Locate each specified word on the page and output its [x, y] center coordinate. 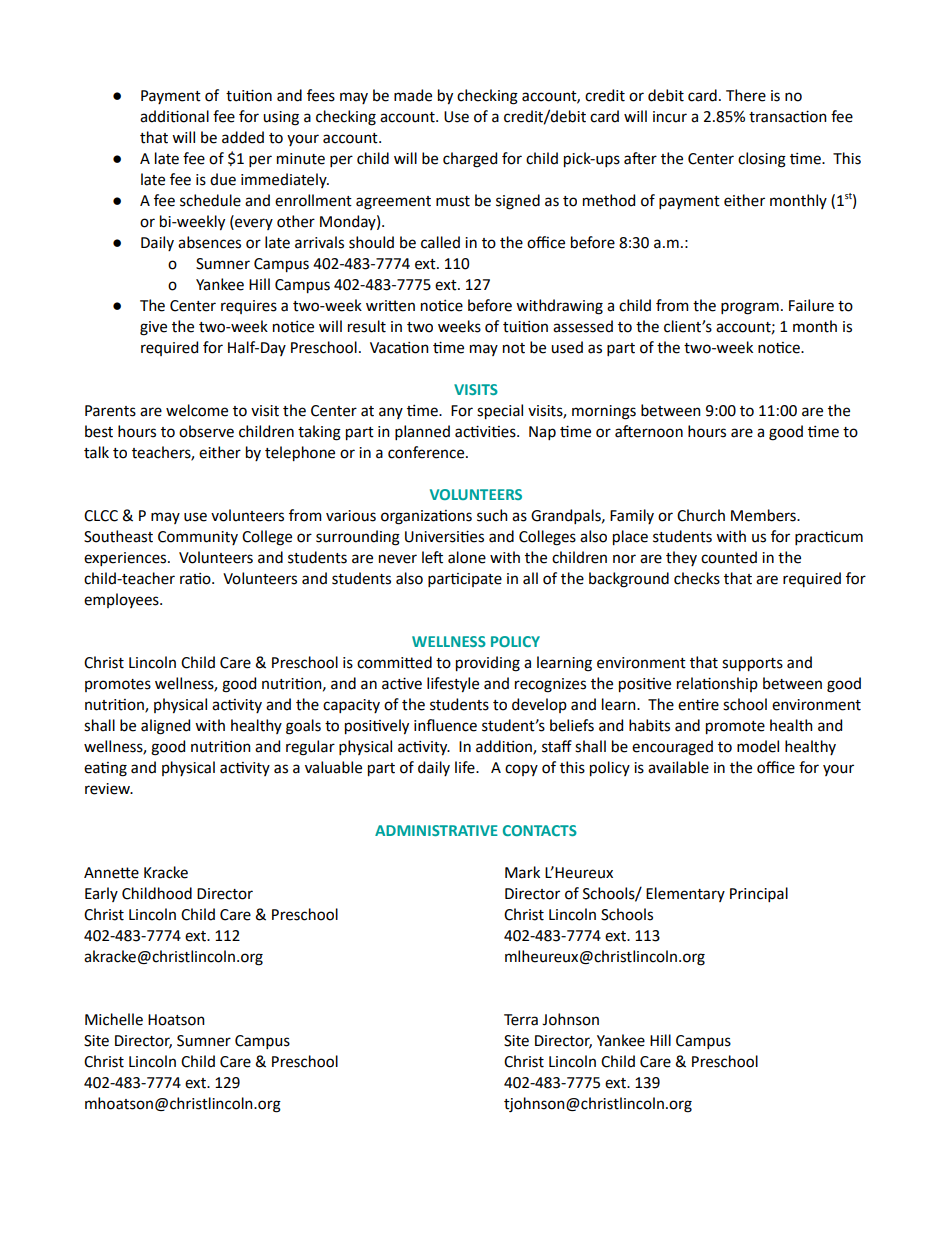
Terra [521, 1020]
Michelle [114, 1019]
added [243, 137]
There [746, 95]
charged [470, 160]
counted [729, 557]
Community [198, 538]
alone [467, 557]
